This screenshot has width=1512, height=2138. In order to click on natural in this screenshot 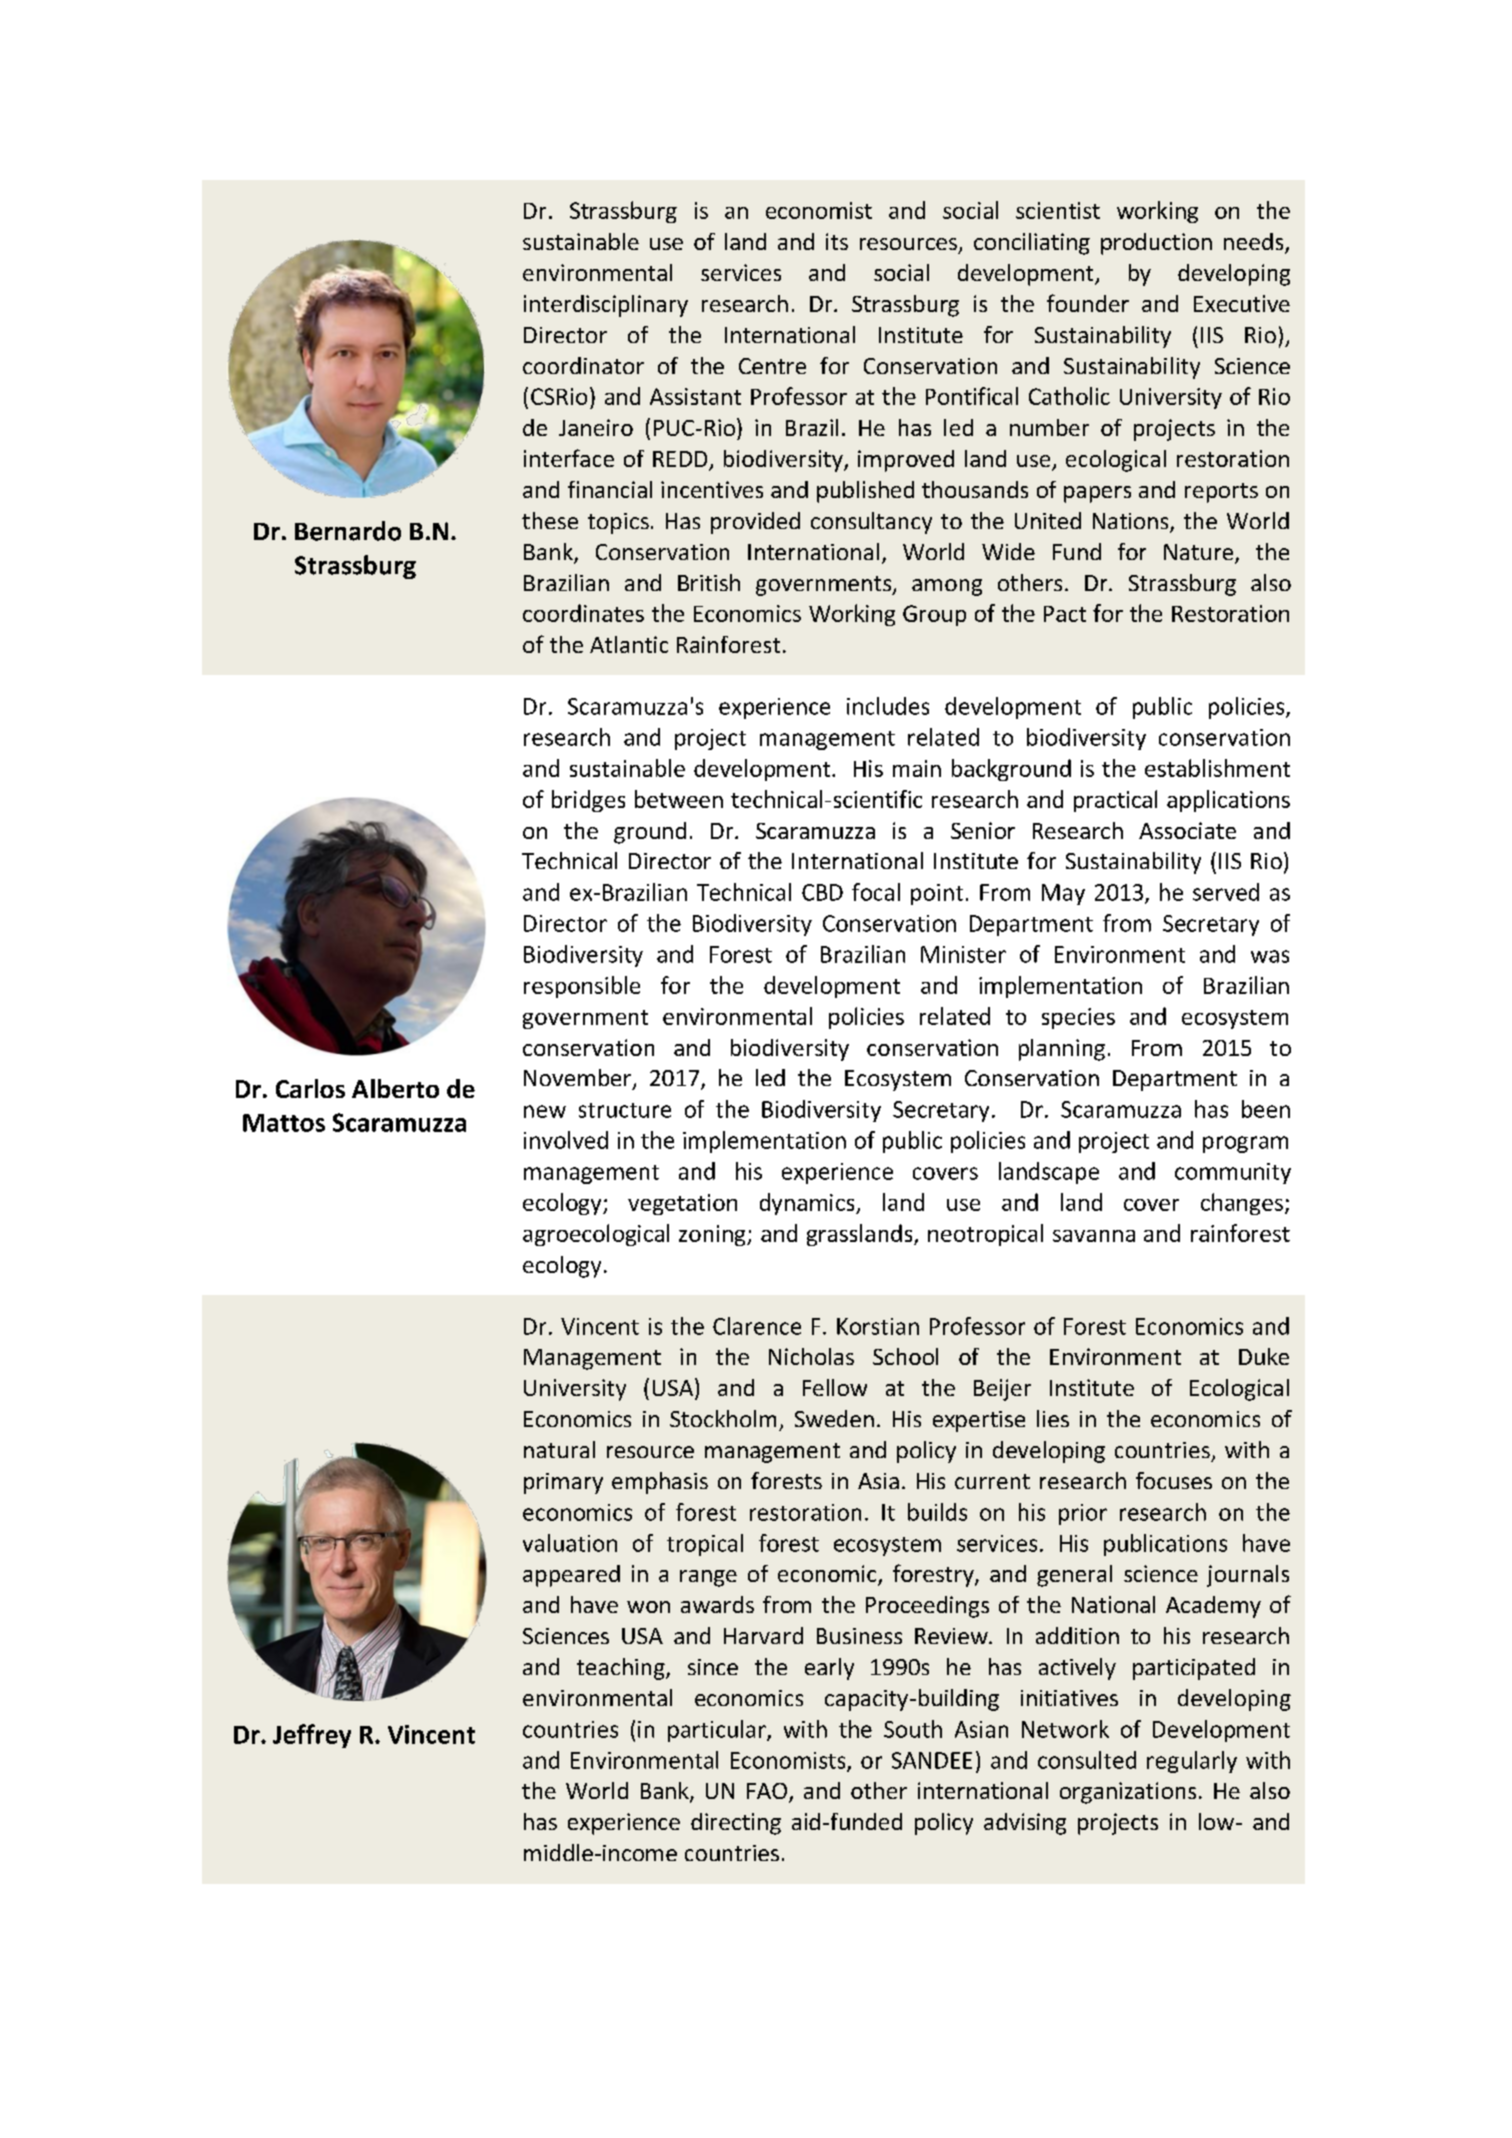, I will do `click(559, 1449)`.
